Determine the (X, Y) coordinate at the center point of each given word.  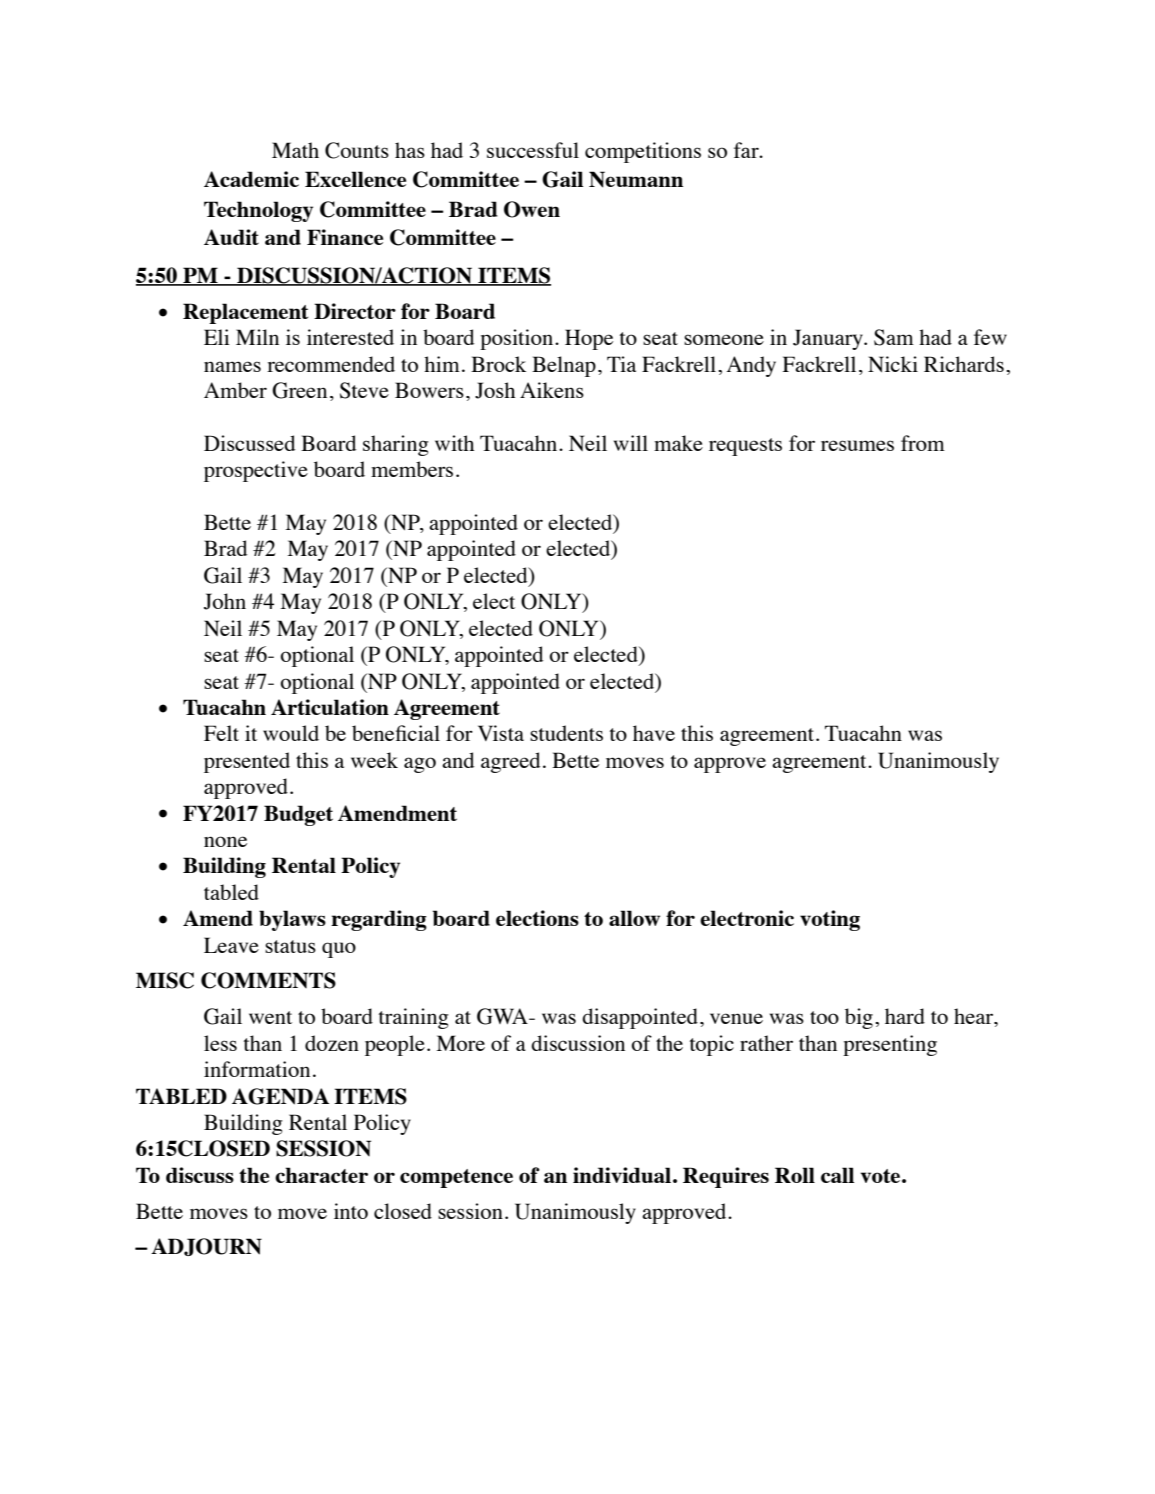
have (654, 733)
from (923, 443)
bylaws (292, 920)
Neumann (636, 179)
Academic (251, 179)
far (747, 150)
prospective (256, 471)
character (321, 1175)
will (631, 443)
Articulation (330, 707)
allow (634, 918)
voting (830, 920)
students (566, 733)
